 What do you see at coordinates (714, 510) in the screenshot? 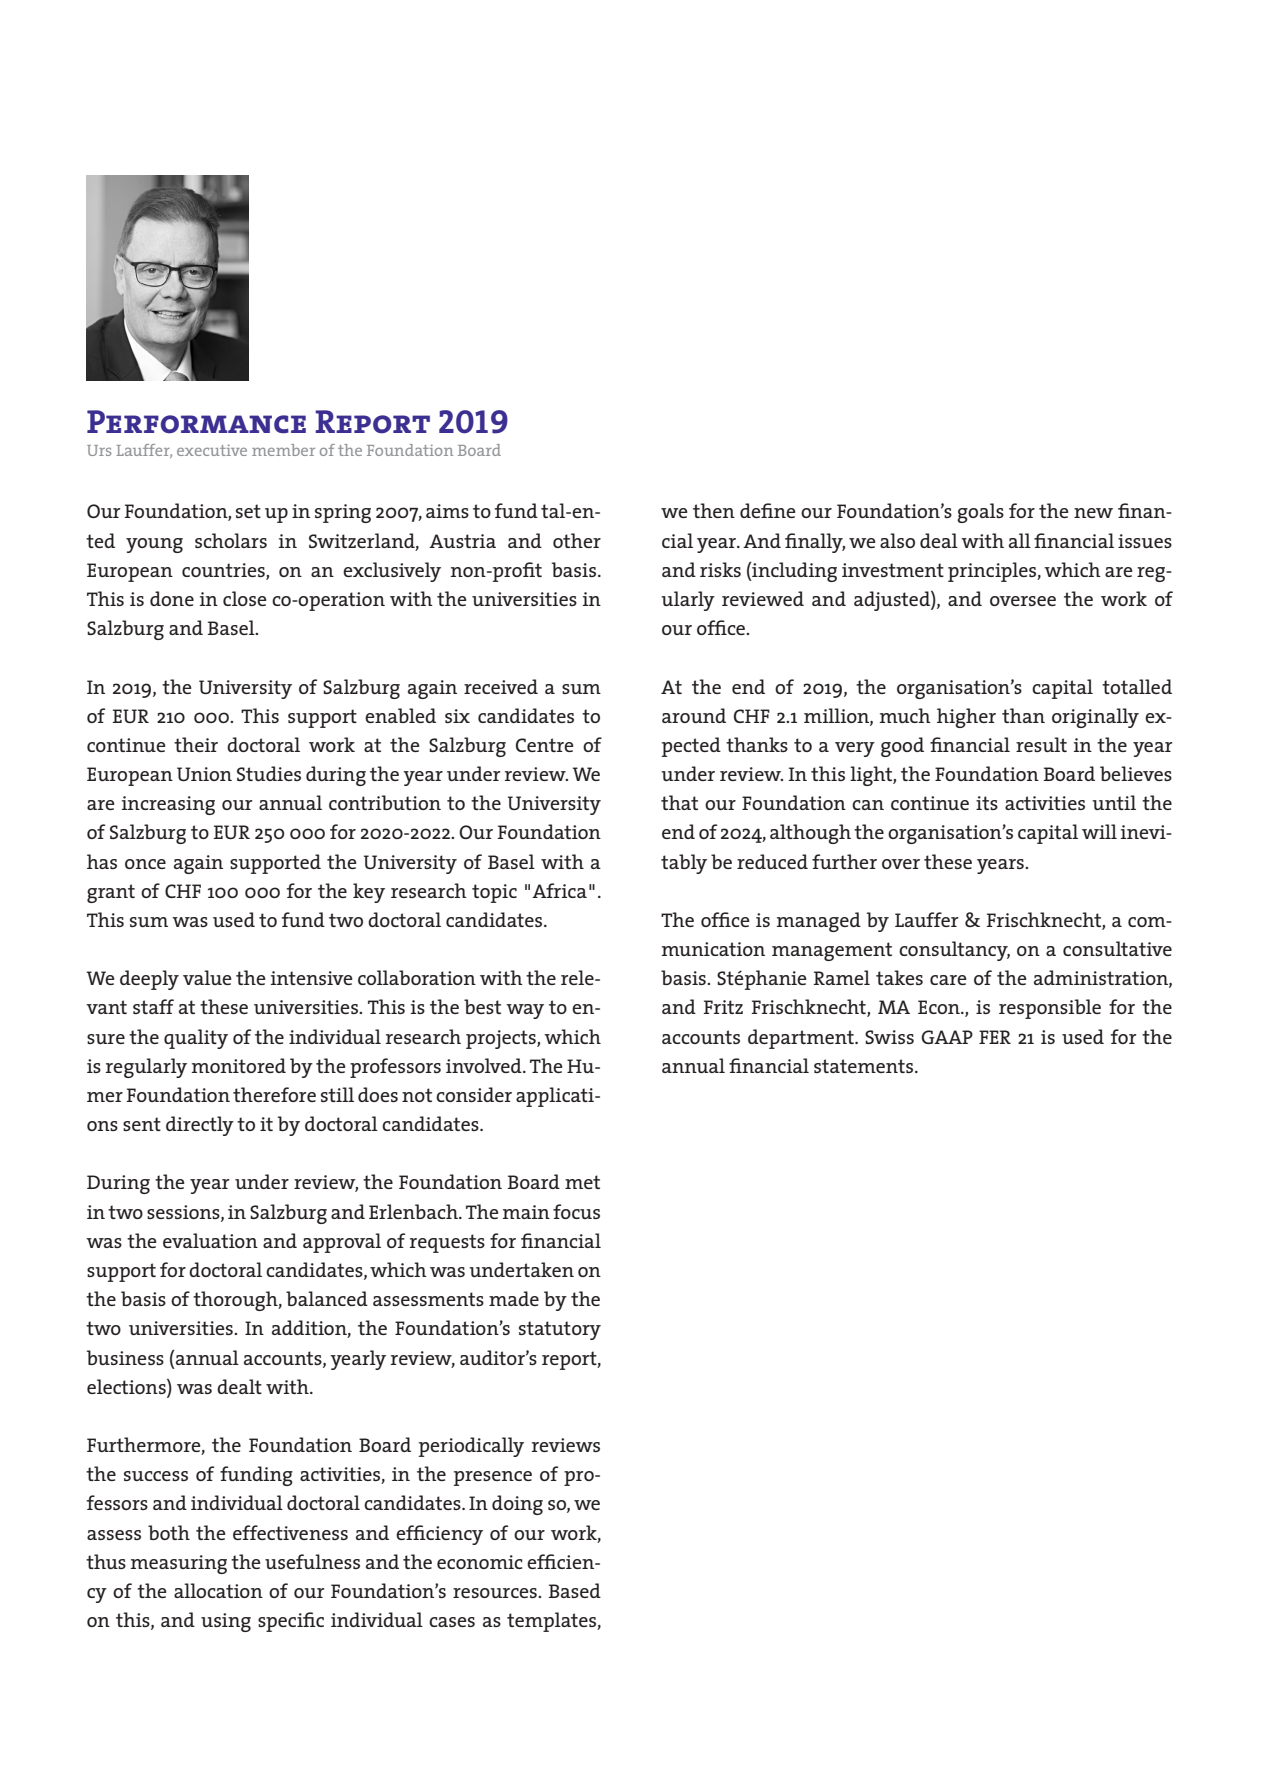
I see `then` at bounding box center [714, 510].
